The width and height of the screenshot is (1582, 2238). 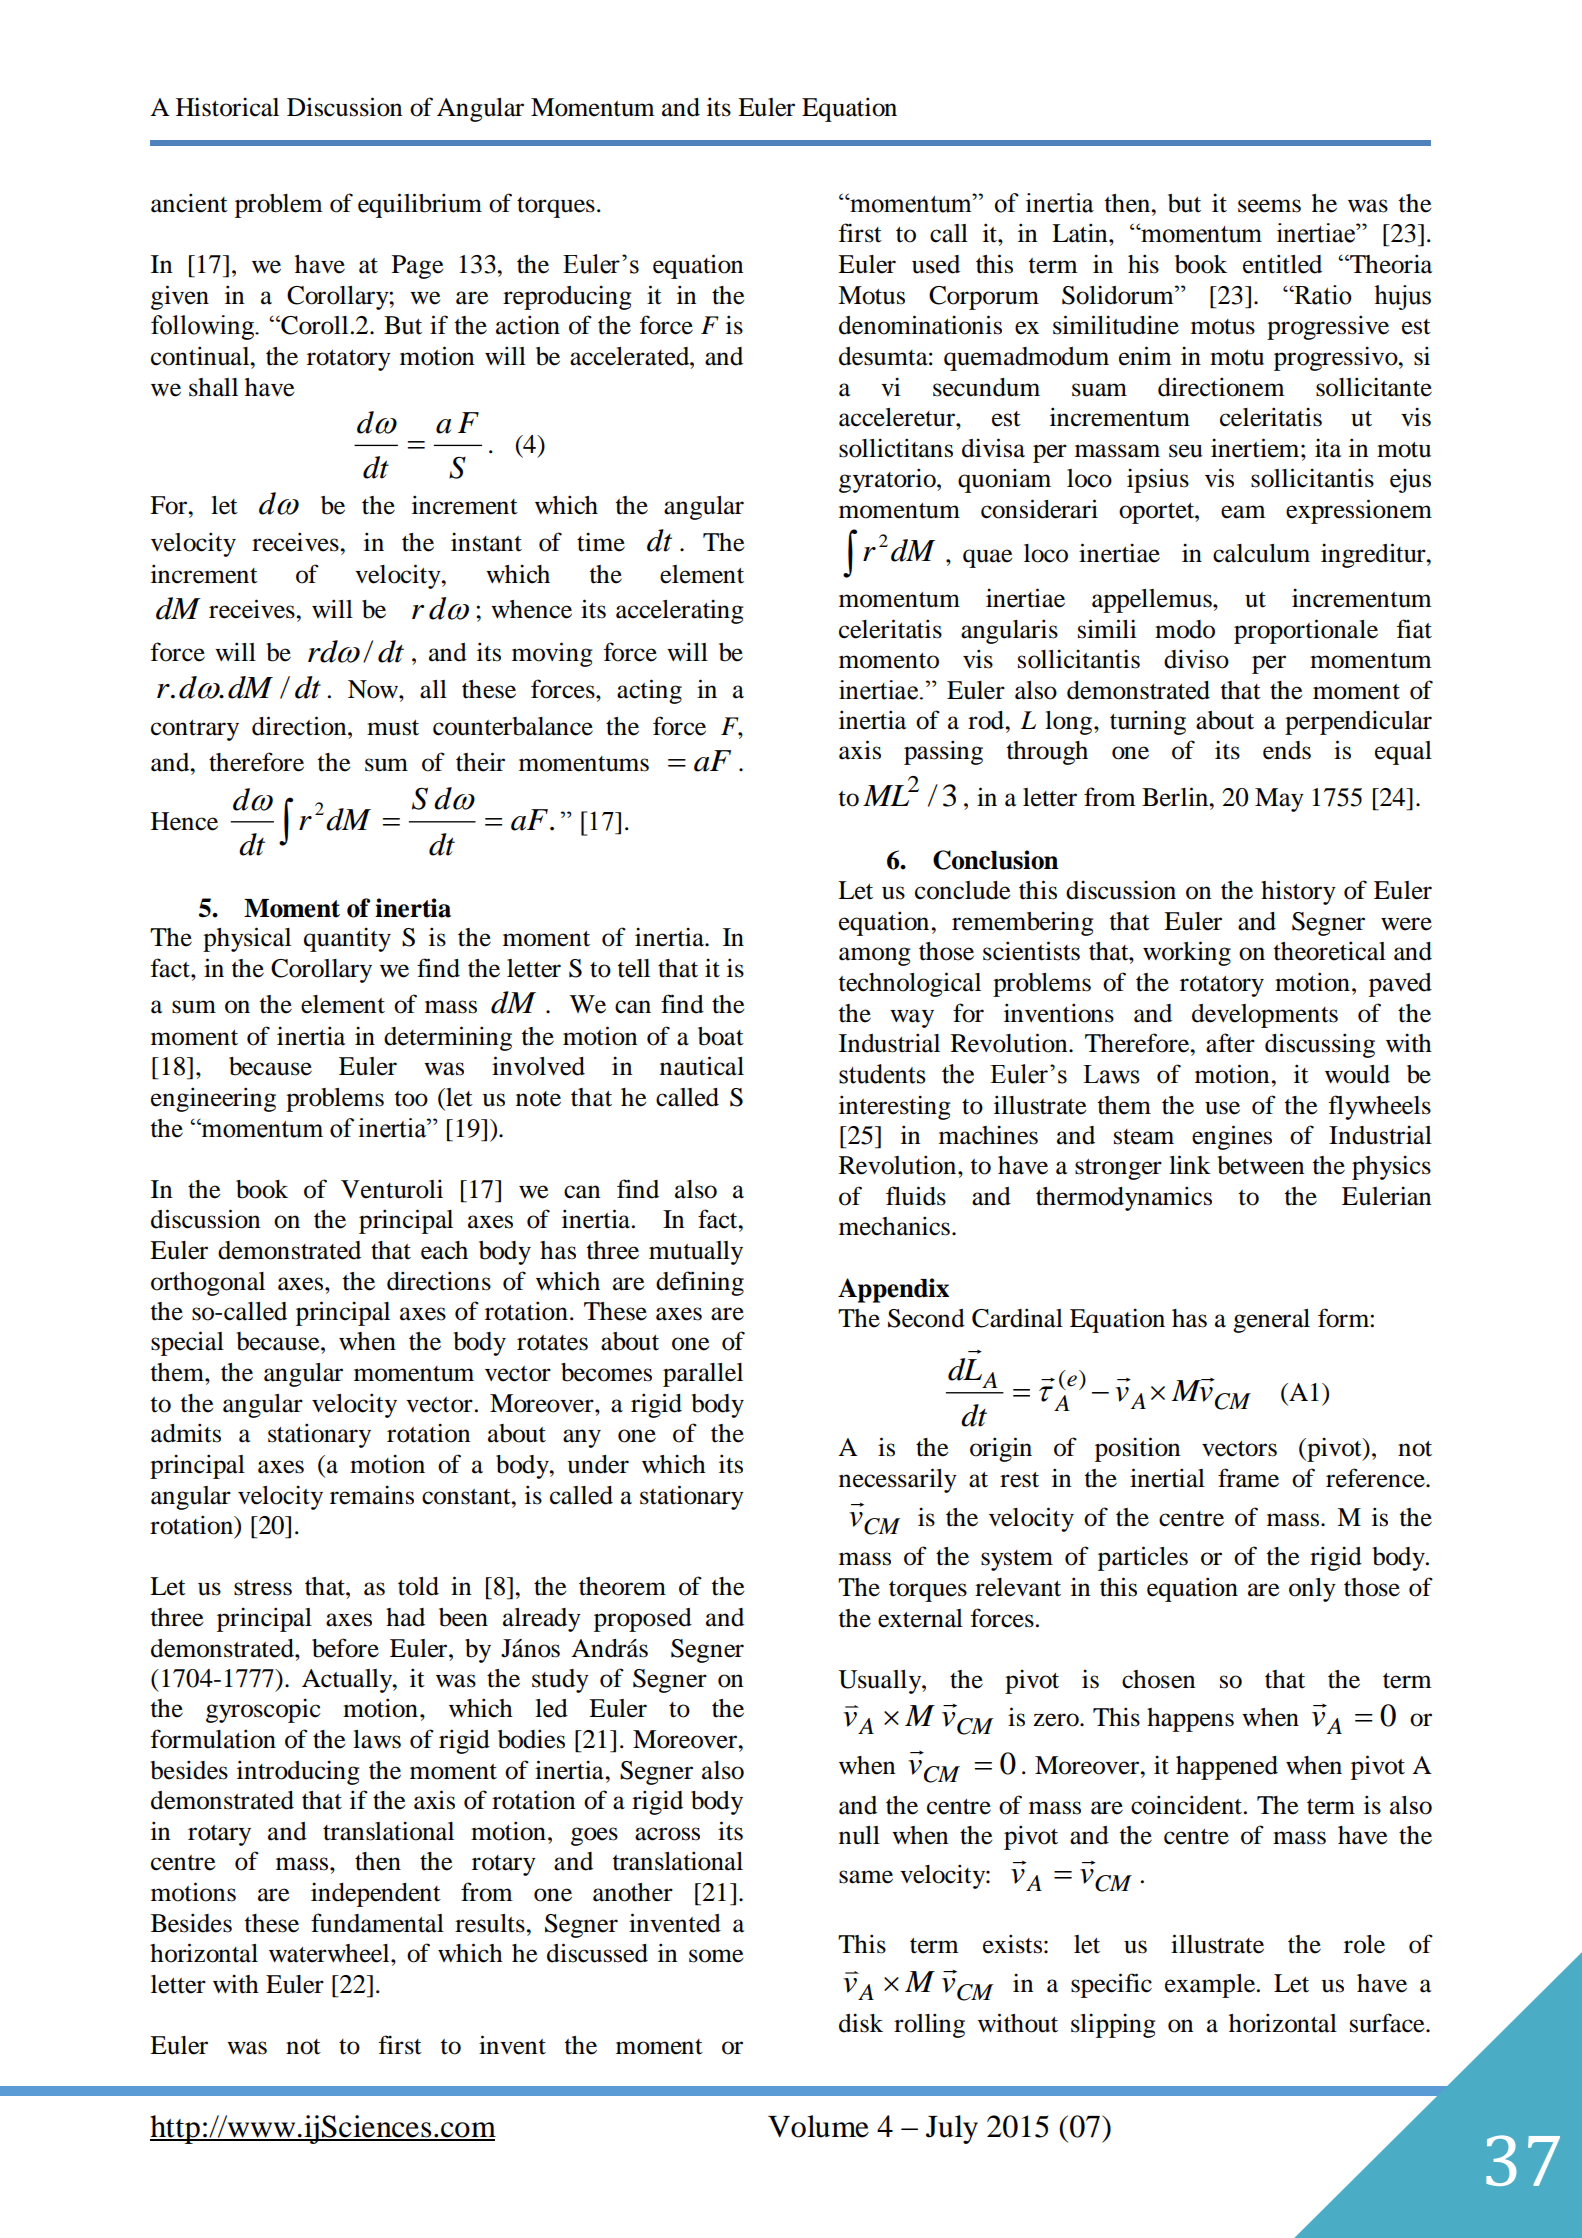 I want to click on example, so click(x=1211, y=1986).
